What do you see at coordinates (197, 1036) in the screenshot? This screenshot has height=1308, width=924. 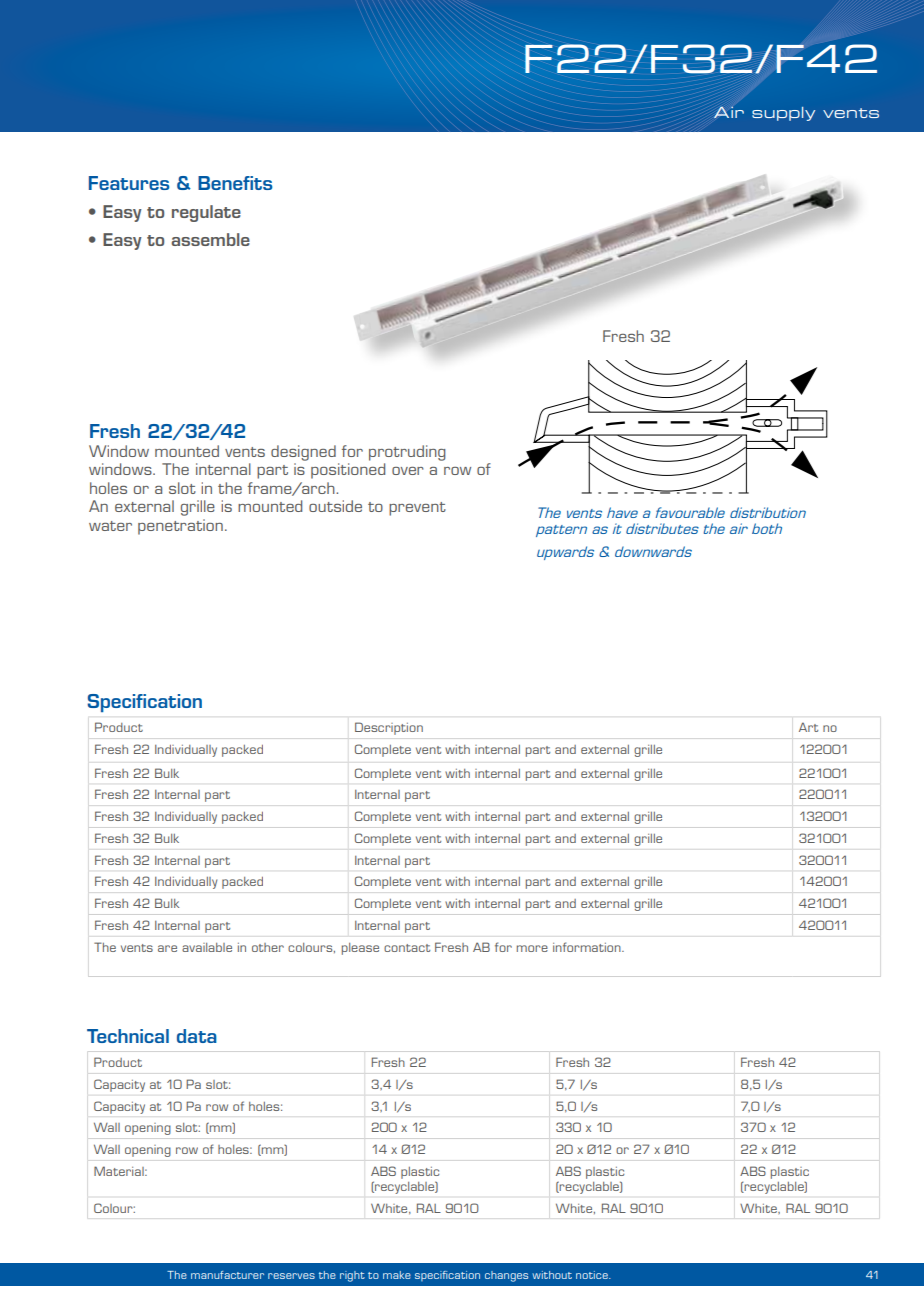 I see `data` at bounding box center [197, 1036].
